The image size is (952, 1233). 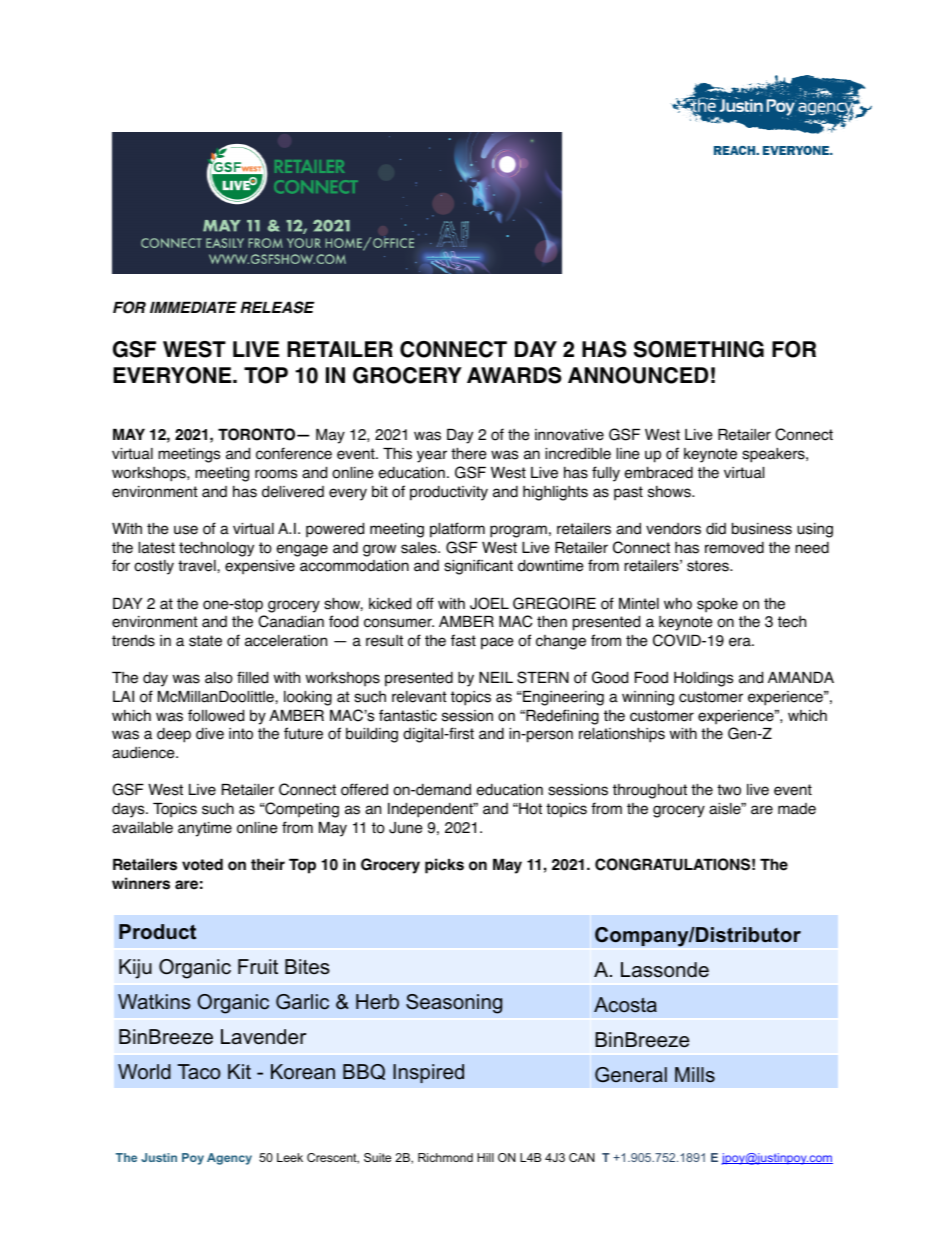 What do you see at coordinates (229, 1159) in the screenshot?
I see `Agency` at bounding box center [229, 1159].
